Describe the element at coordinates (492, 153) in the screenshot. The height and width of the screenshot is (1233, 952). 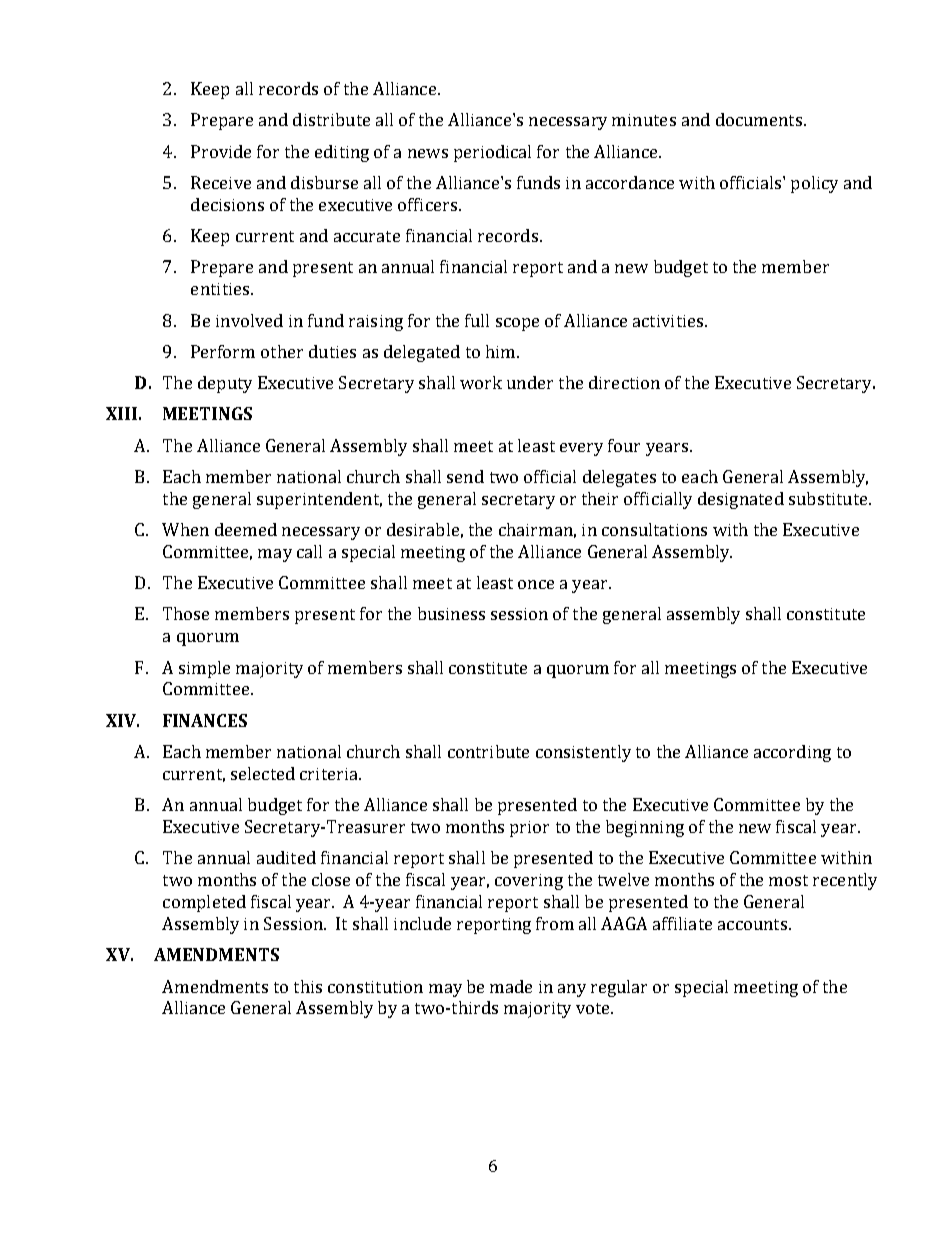
I see `periodical` at that location.
